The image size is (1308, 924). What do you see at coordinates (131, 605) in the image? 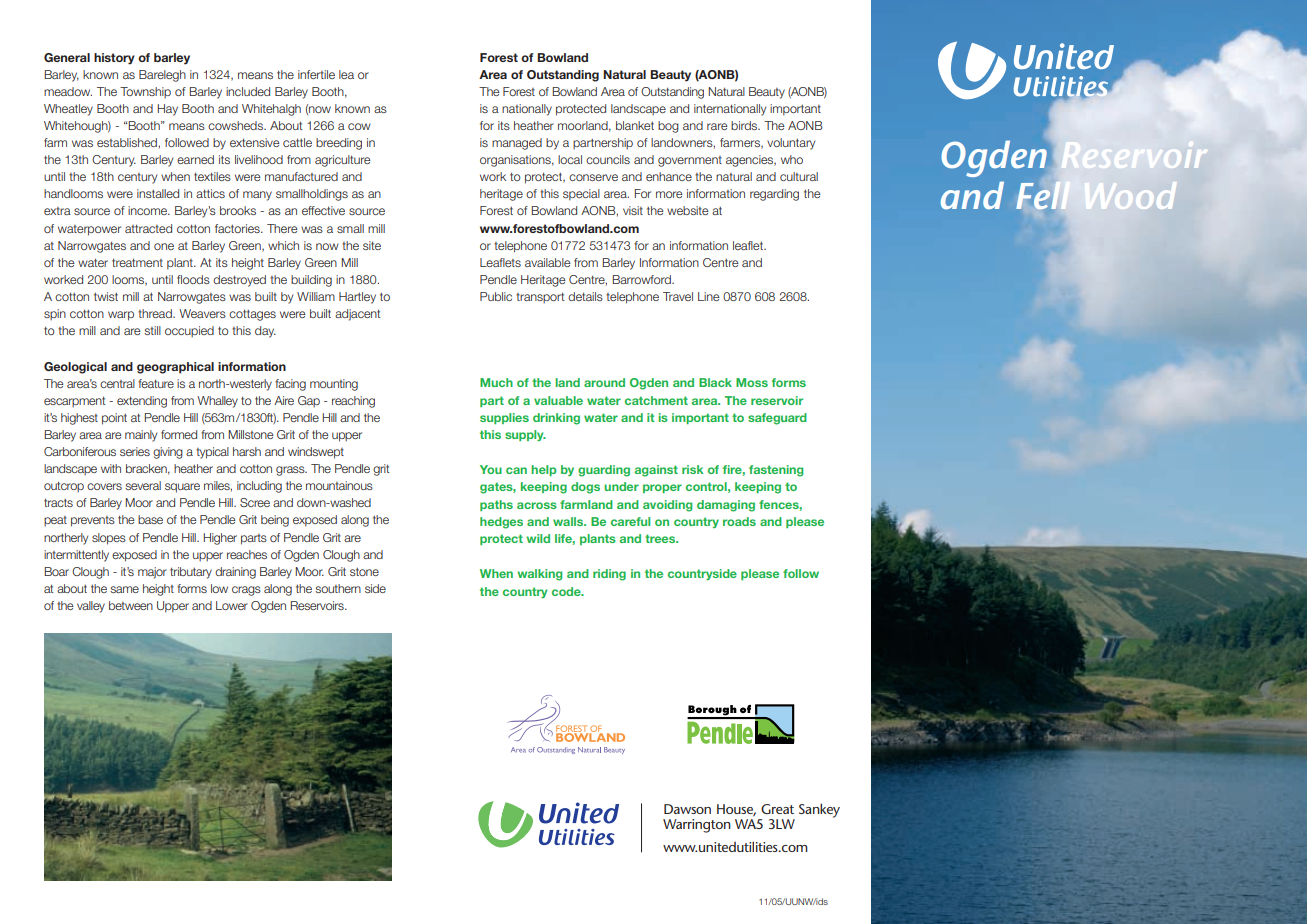
I see `between` at bounding box center [131, 605].
